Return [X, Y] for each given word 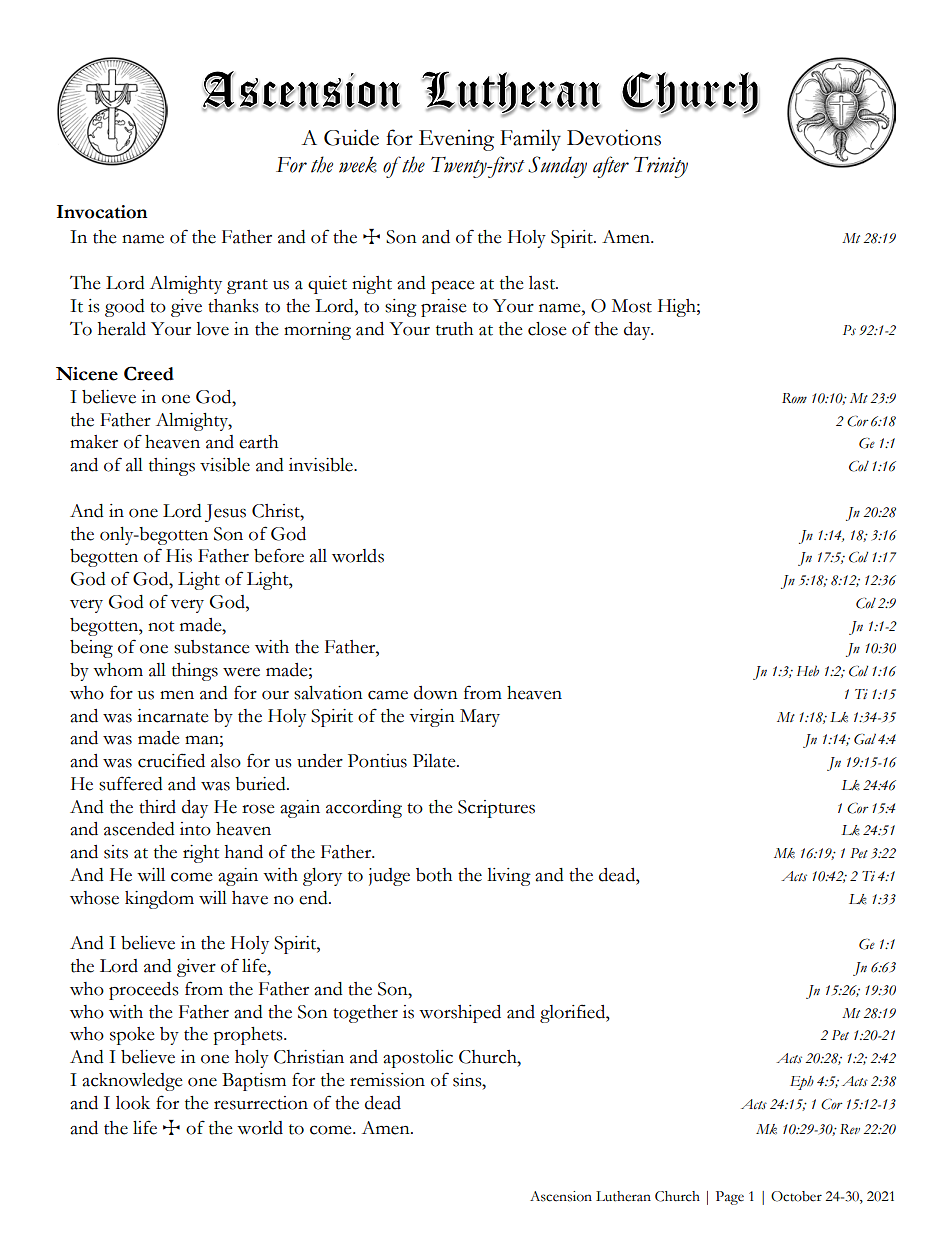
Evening [456, 140]
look [133, 1103]
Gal [865, 739]
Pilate [435, 761]
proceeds [143, 991]
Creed [149, 373]
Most [632, 306]
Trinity [661, 167]
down [436, 693]
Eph [802, 1083]
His [179, 556]
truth [454, 329]
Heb [808, 671]
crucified [171, 760]
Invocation [102, 212]
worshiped [460, 1014]
